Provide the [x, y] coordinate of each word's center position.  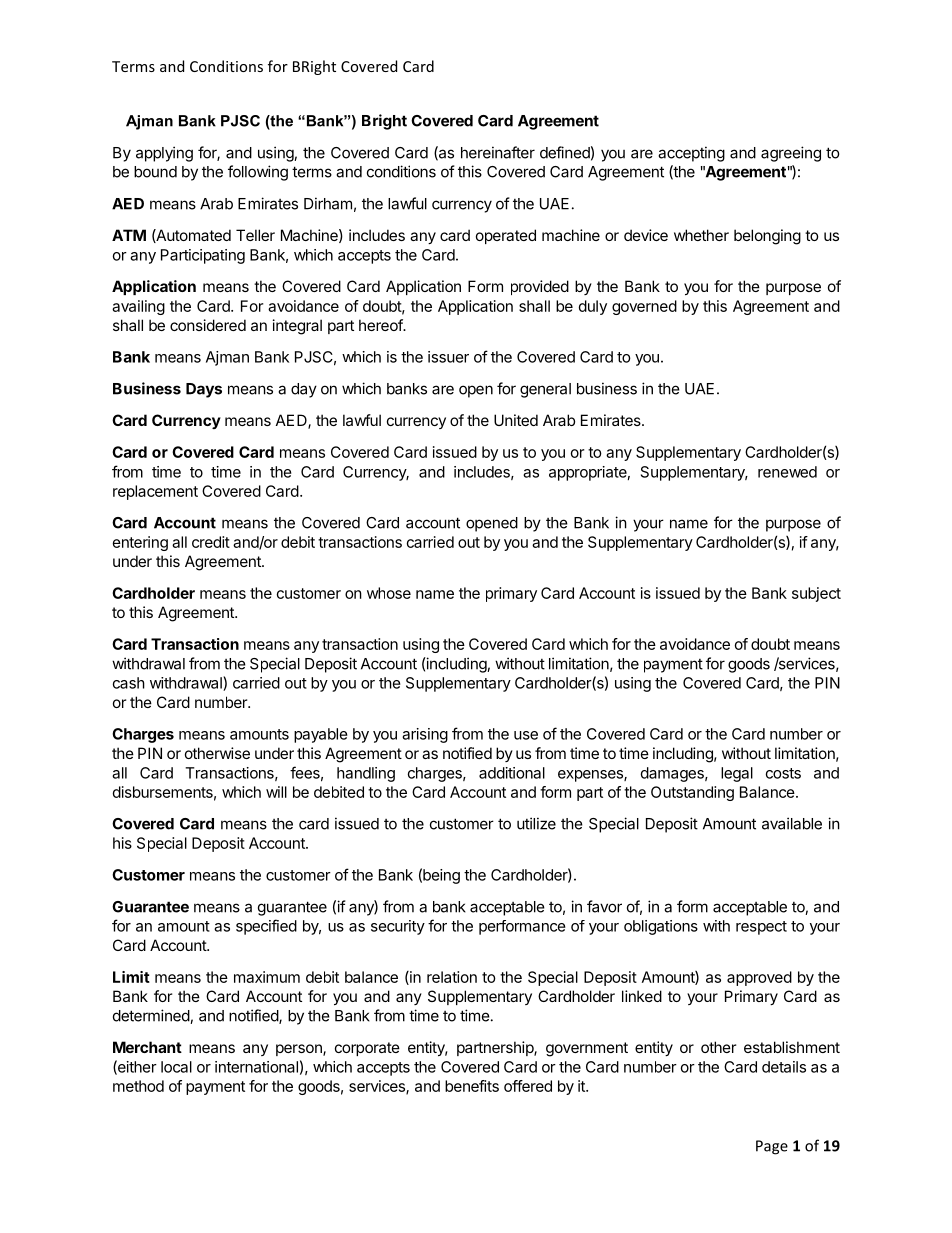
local [176, 1067]
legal [737, 774]
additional [512, 773]
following [258, 173]
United [516, 420]
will [276, 792]
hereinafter [498, 152]
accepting [691, 154]
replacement [155, 492]
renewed [787, 472]
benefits [472, 1086]
